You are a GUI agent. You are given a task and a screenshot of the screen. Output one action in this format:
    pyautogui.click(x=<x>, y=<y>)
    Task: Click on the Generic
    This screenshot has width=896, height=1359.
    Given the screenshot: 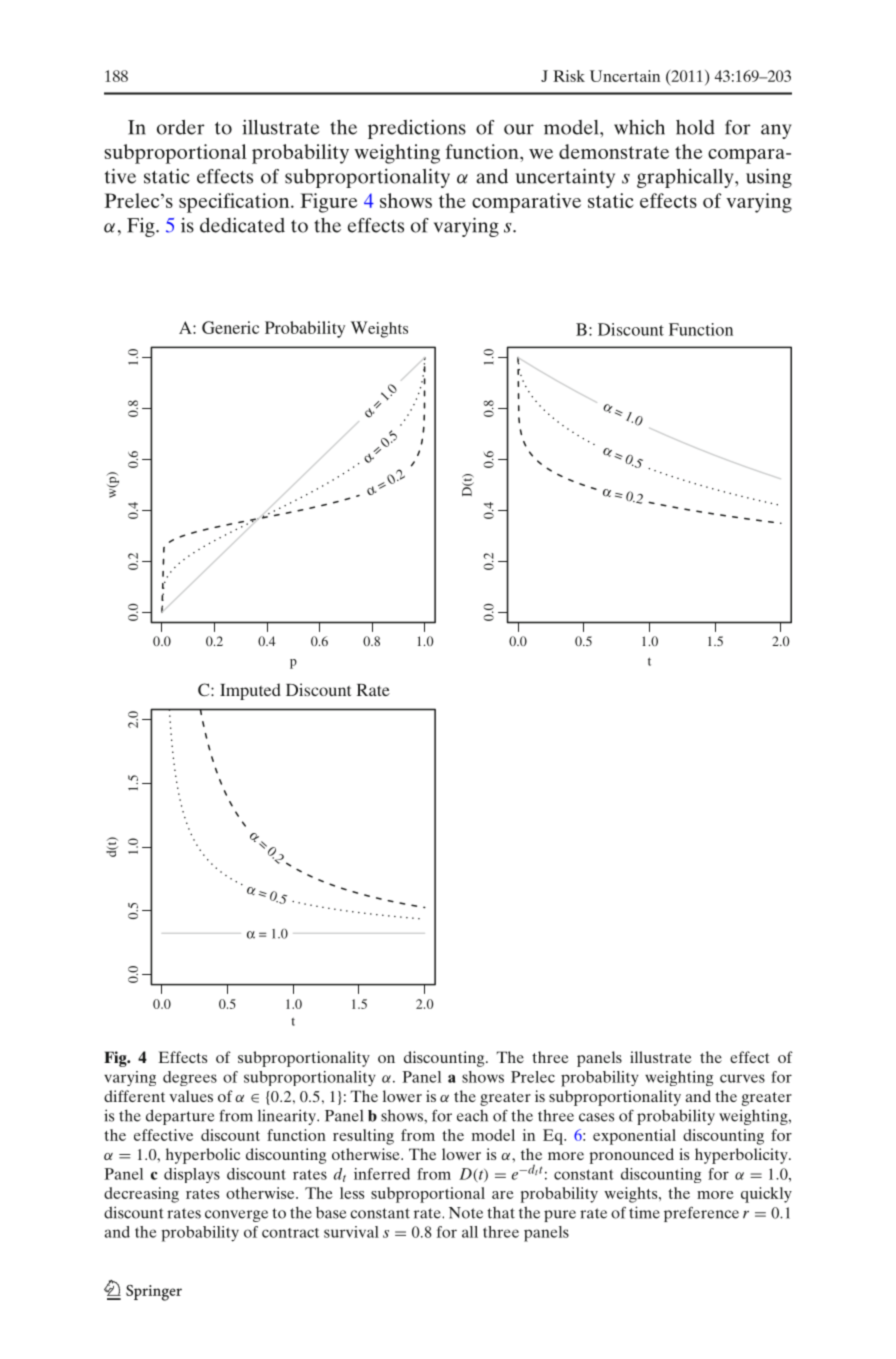 What is the action you would take?
    pyautogui.click(x=230, y=327)
